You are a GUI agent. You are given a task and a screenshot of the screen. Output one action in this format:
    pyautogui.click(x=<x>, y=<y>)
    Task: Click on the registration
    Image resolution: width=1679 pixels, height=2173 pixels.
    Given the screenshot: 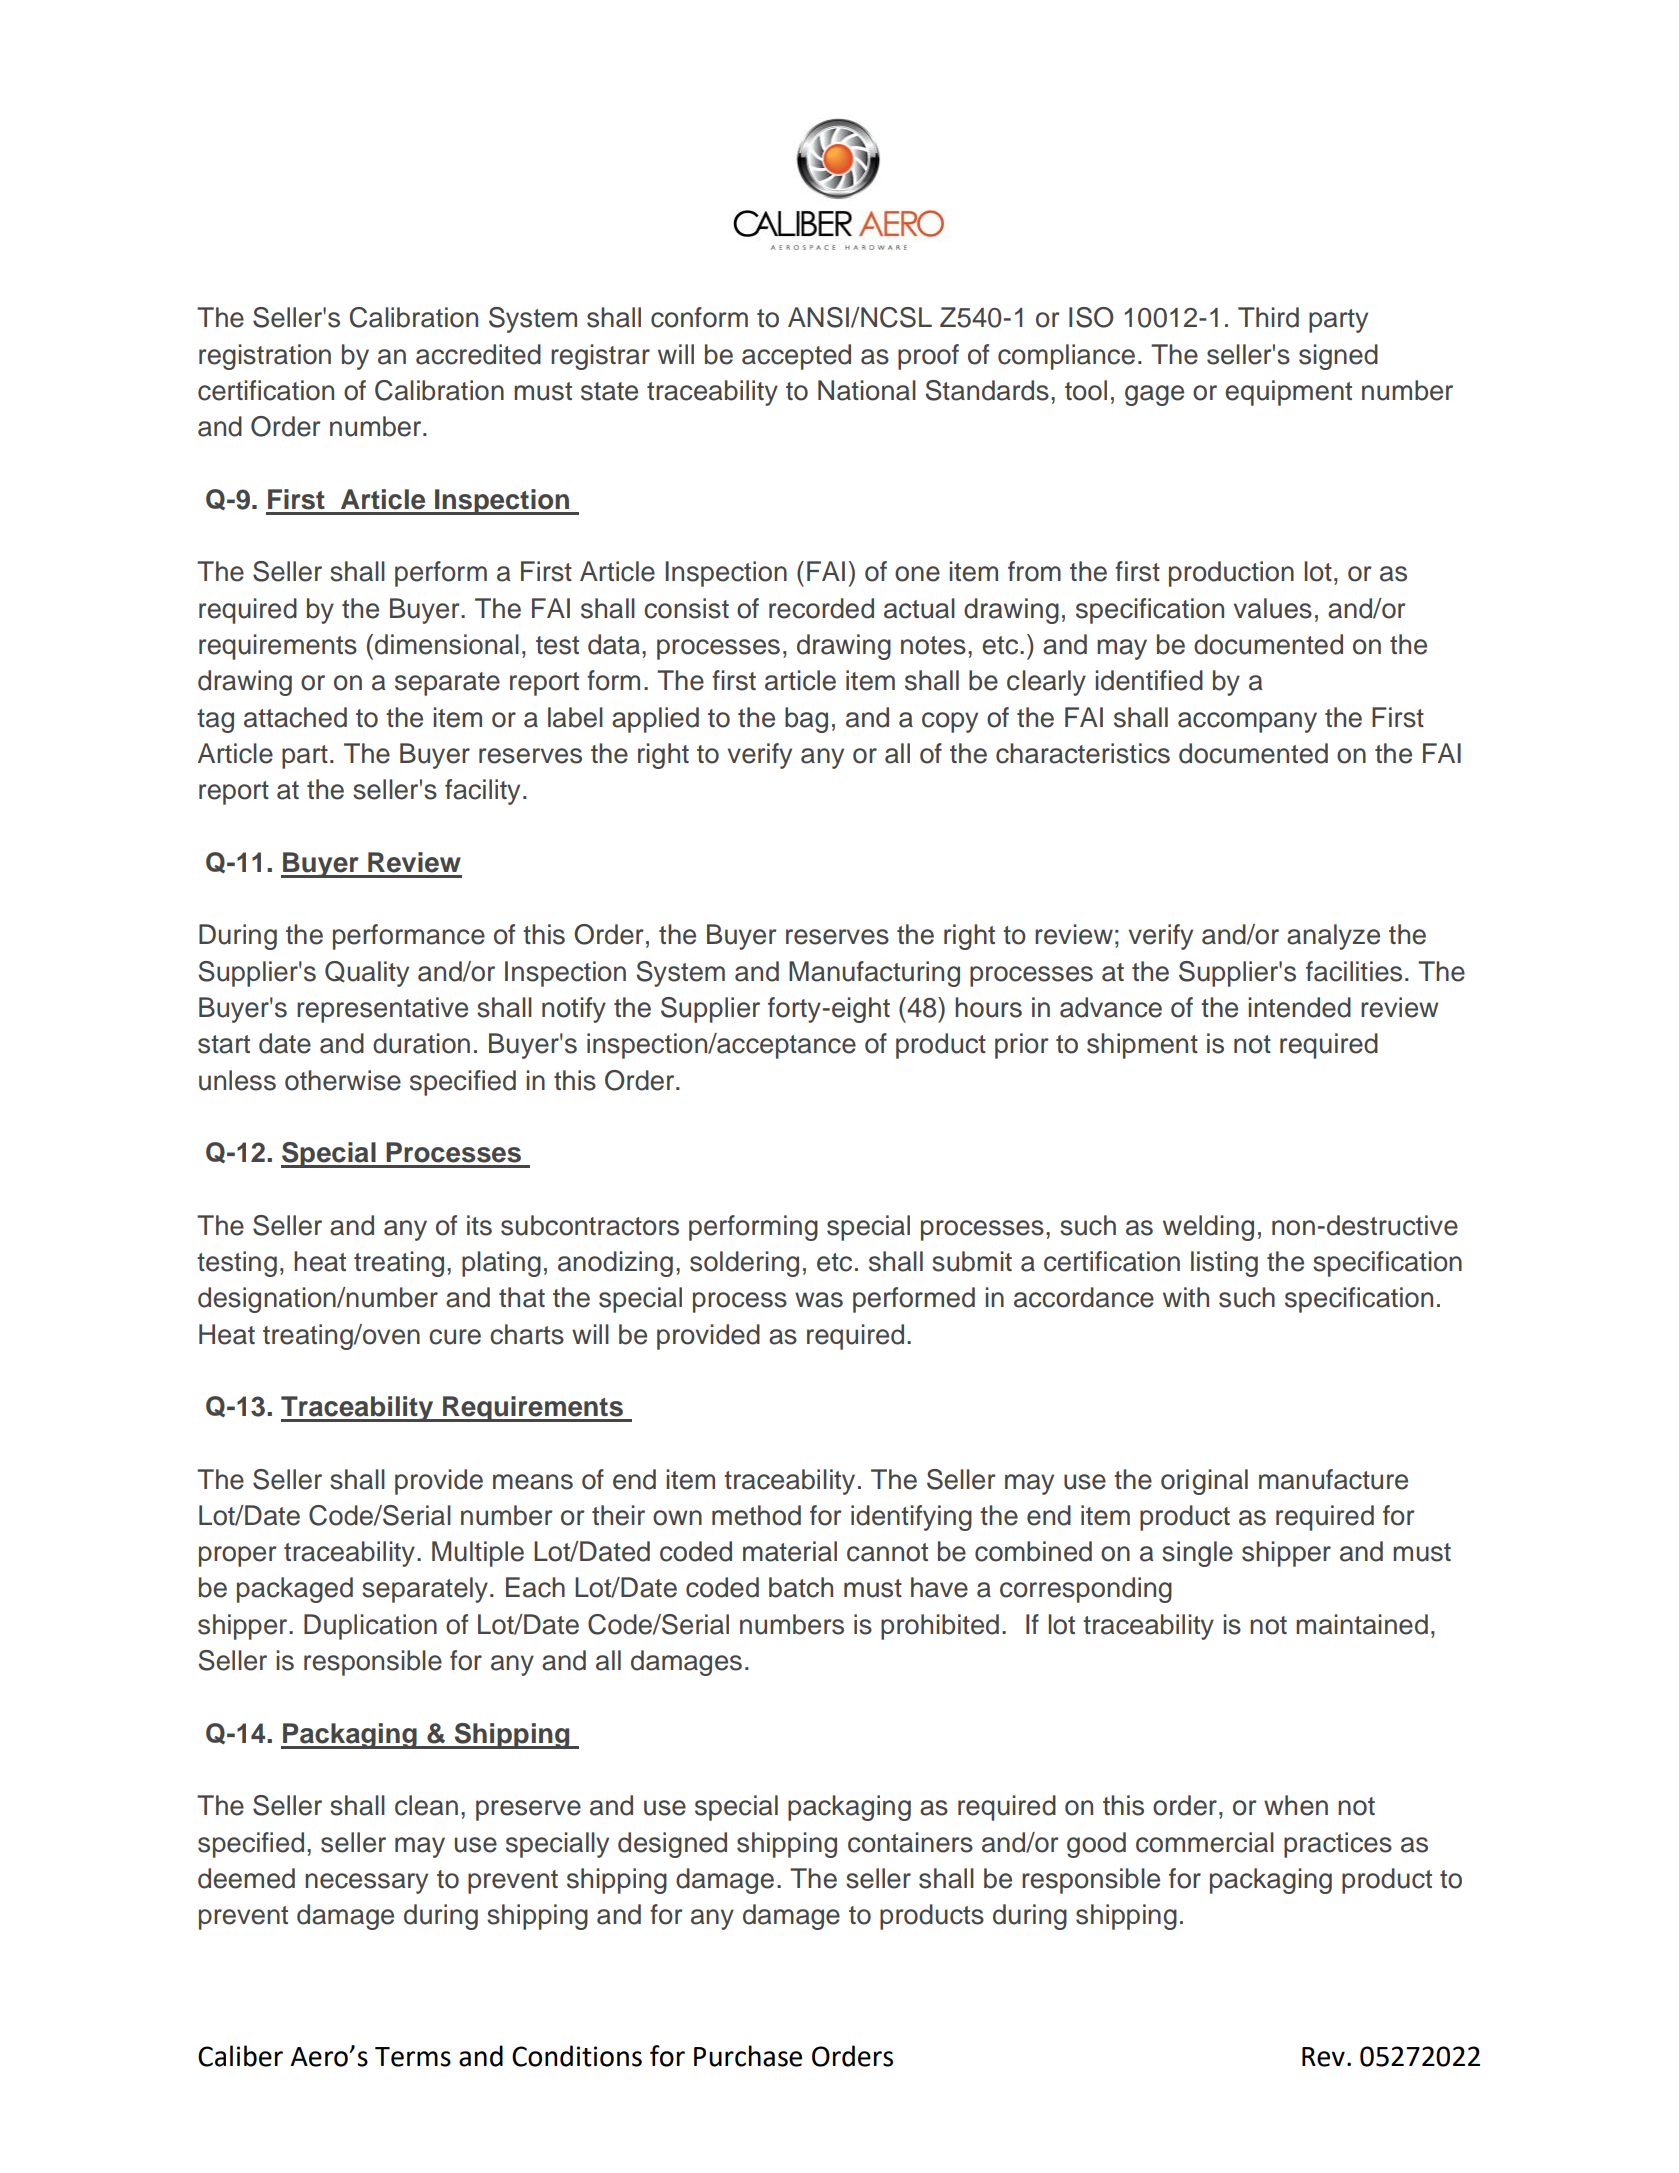 What is the action you would take?
    pyautogui.click(x=265, y=357)
